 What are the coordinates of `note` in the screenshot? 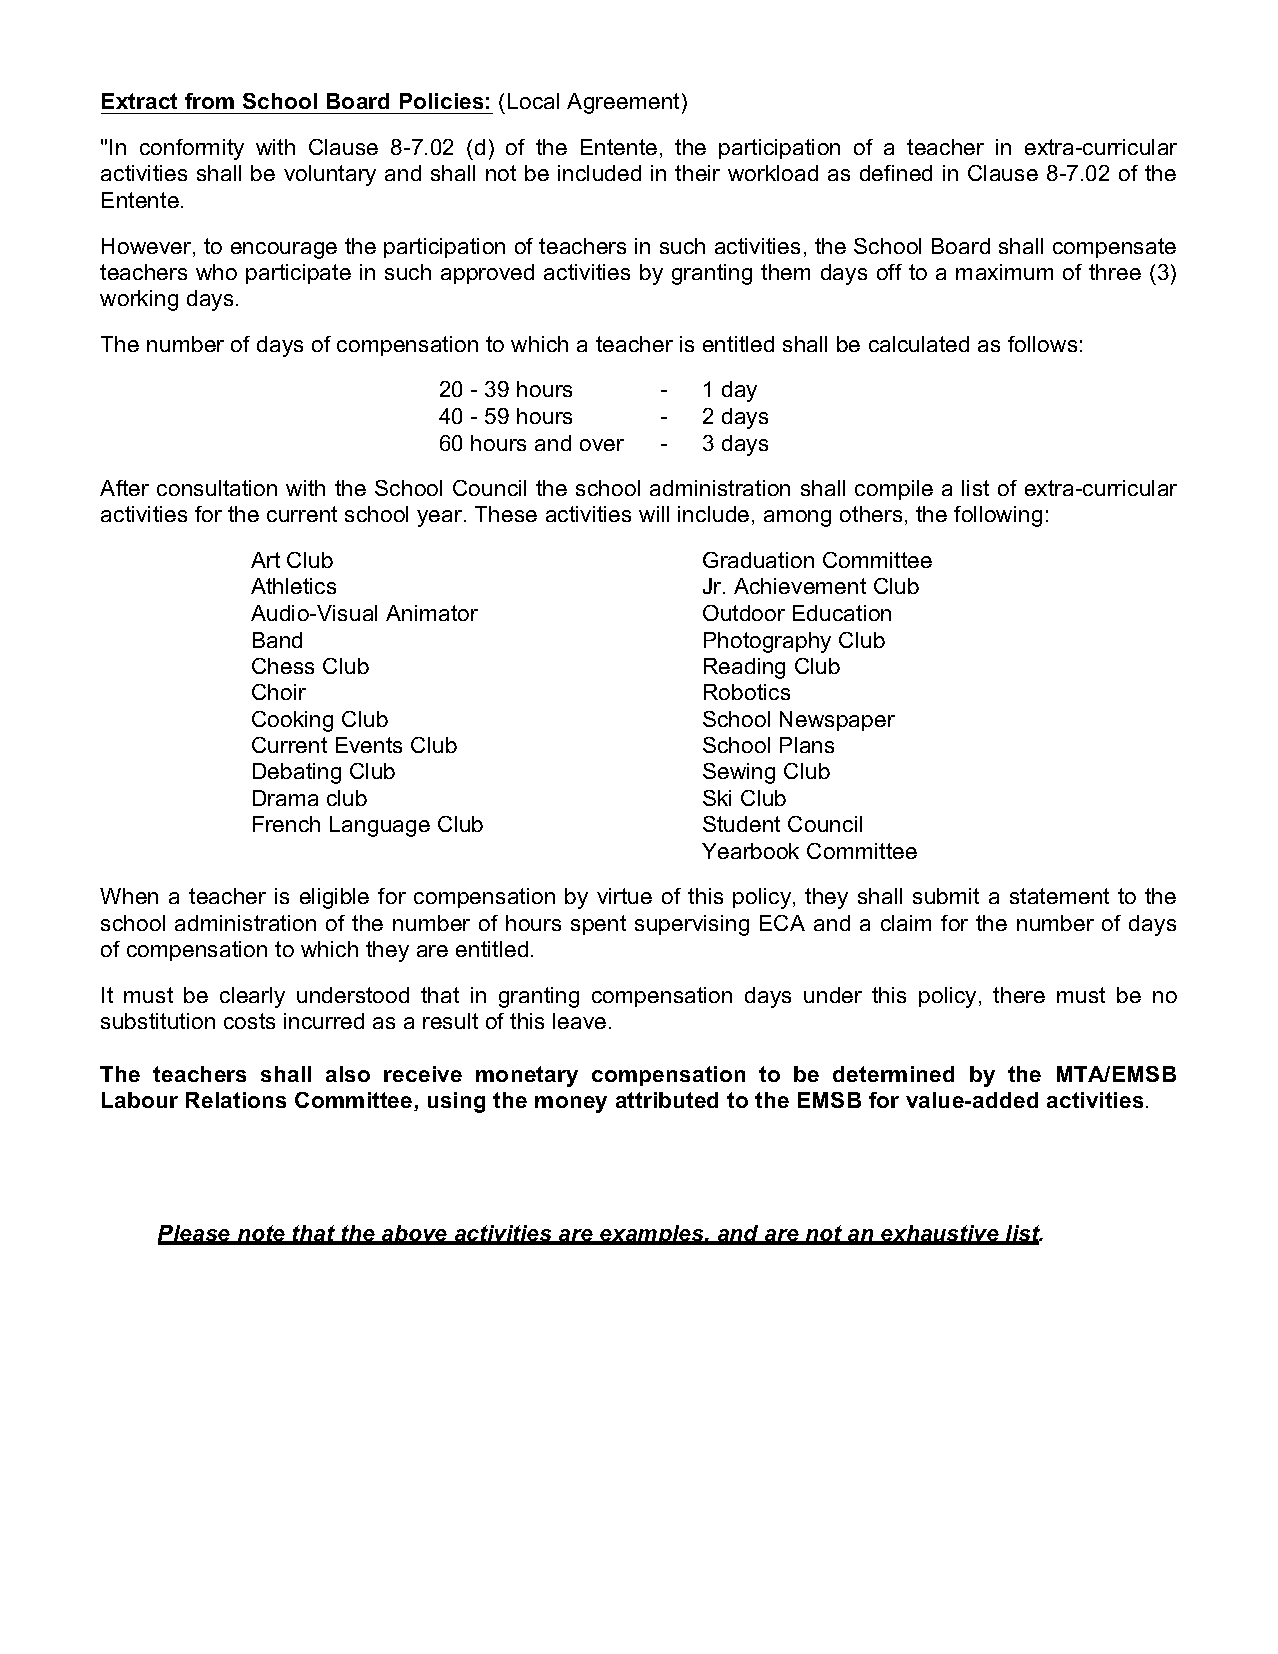 It's located at (262, 1234).
